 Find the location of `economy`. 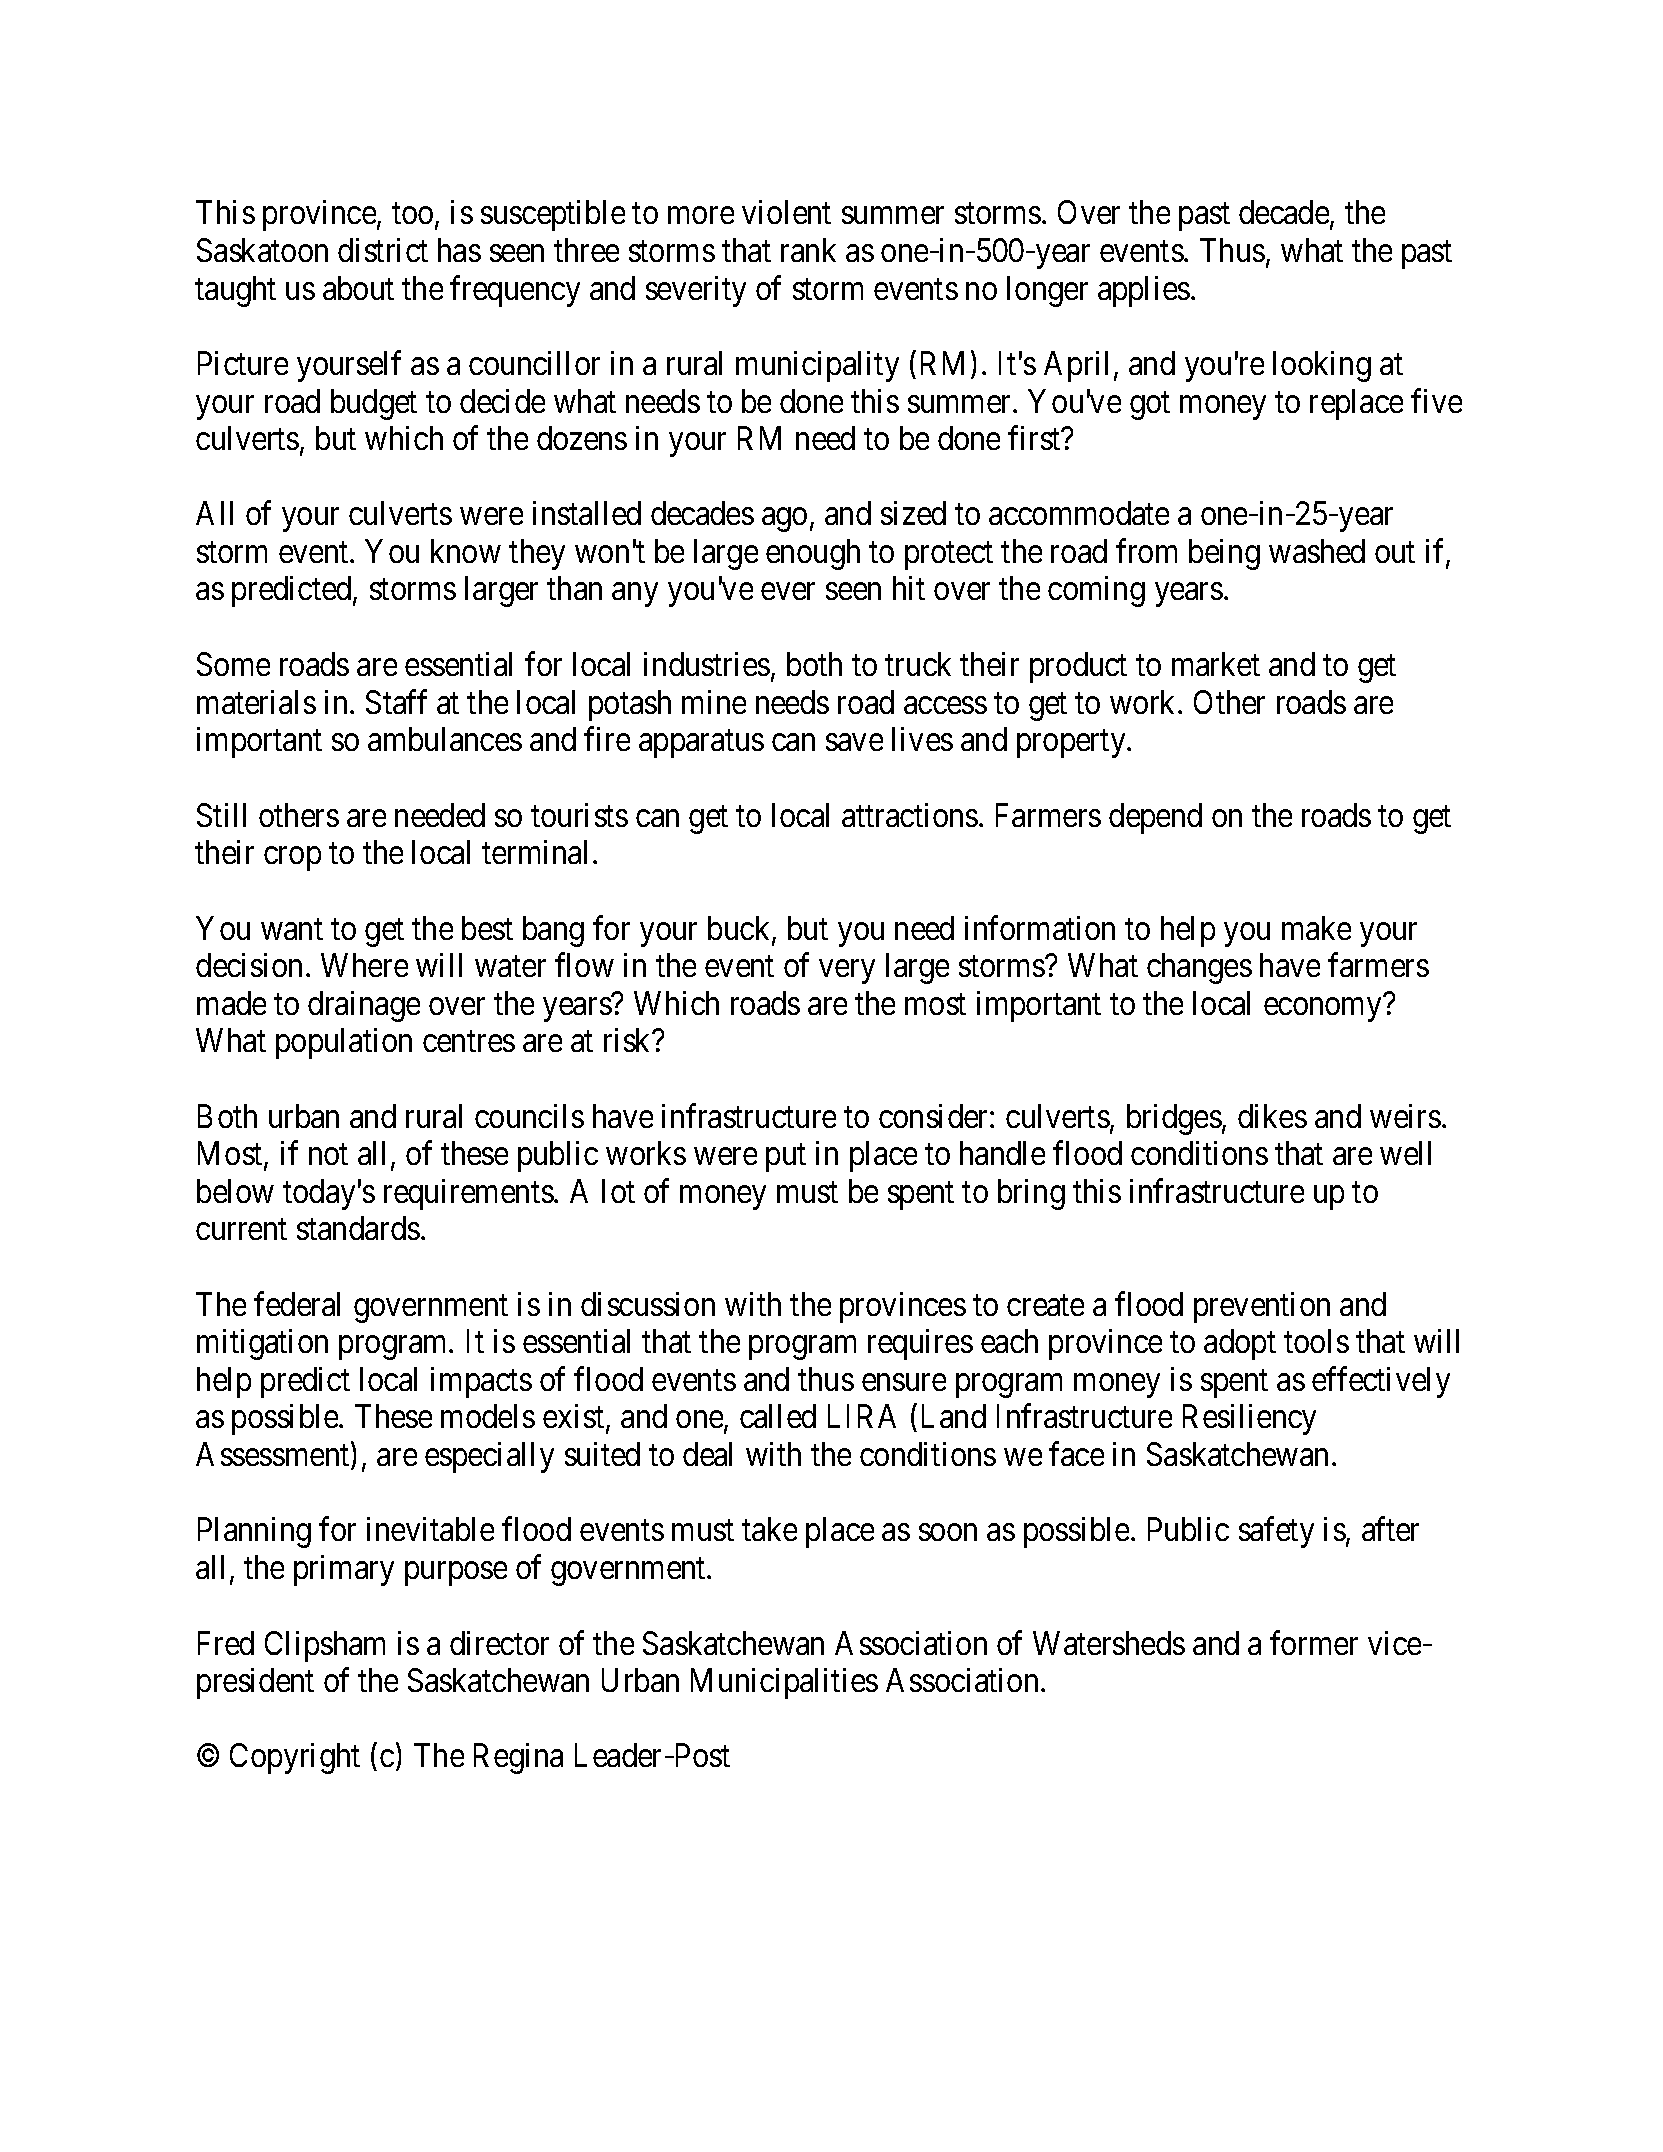

economy is located at coordinates (1322, 1010).
